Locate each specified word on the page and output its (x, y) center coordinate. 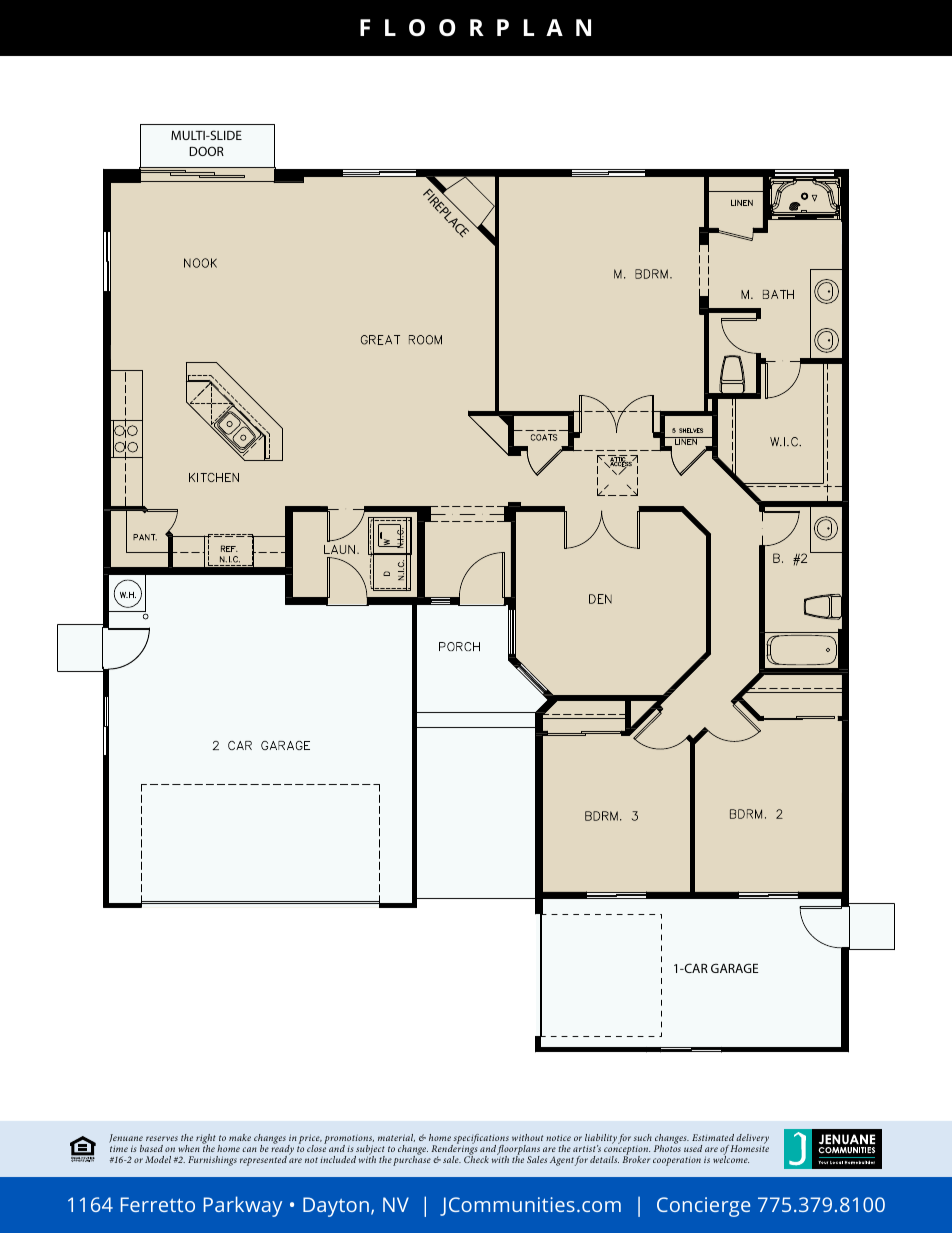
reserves (162, 1138)
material (396, 1138)
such (643, 1137)
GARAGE (734, 968)
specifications (480, 1140)
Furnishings (212, 1161)
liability (600, 1140)
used (693, 1148)
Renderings (454, 1150)
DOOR (206, 151)
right (206, 1140)
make (240, 1137)
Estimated (713, 1137)
